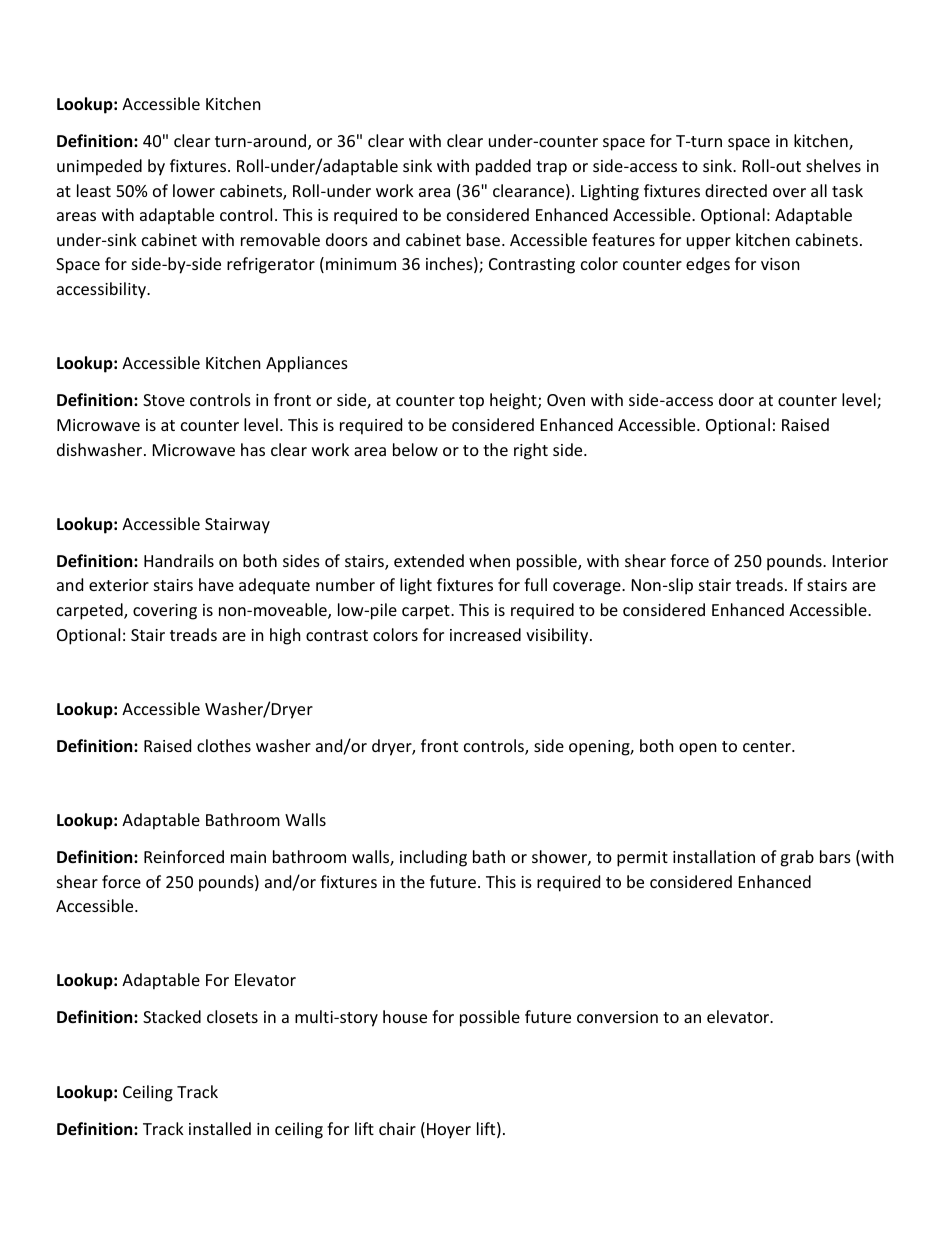 Image resolution: width=952 pixels, height=1233 pixels. What do you see at coordinates (485, 634) in the screenshot?
I see `increased` at bounding box center [485, 634].
